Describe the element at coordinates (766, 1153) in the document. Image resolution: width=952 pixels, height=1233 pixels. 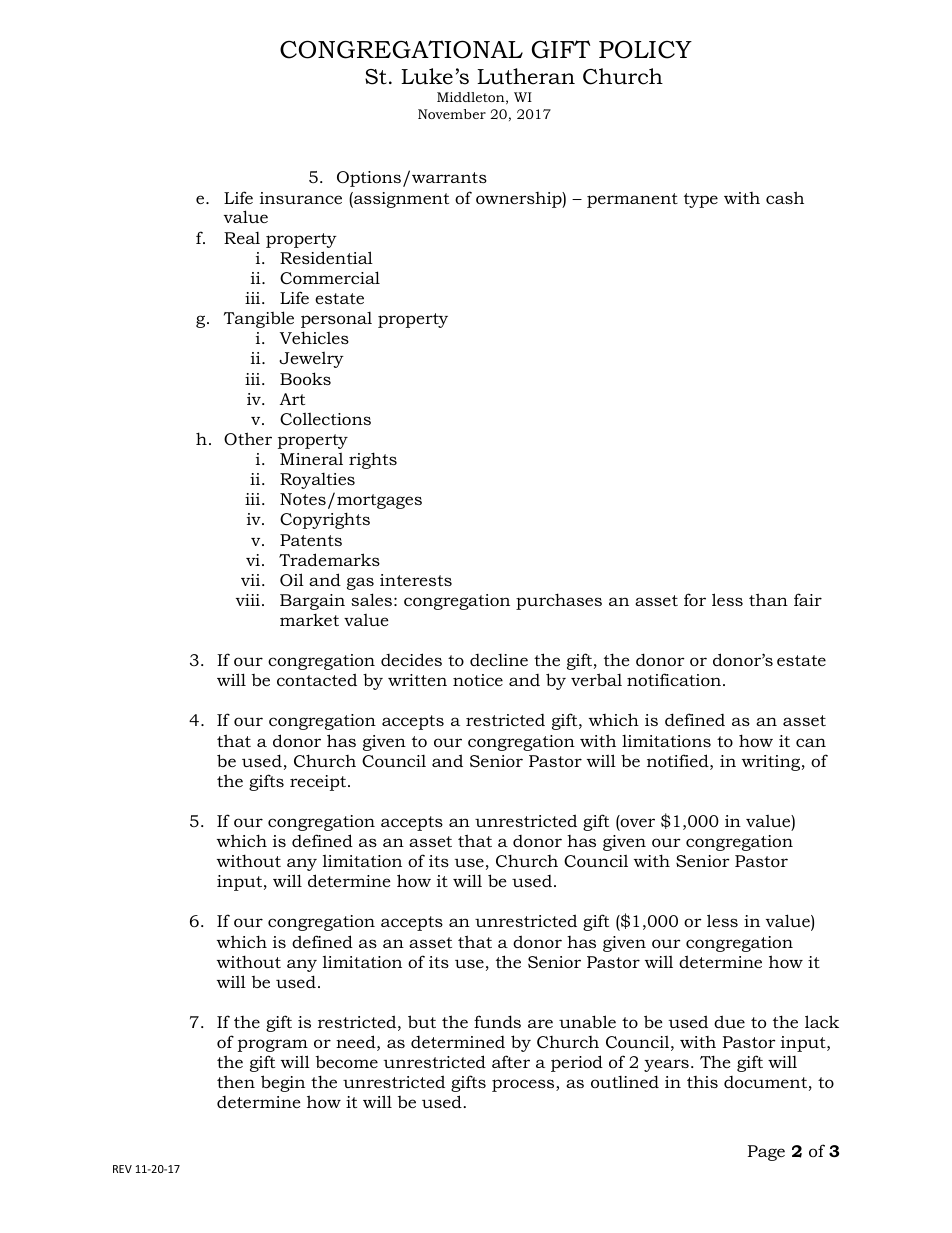
I see `Page` at that location.
